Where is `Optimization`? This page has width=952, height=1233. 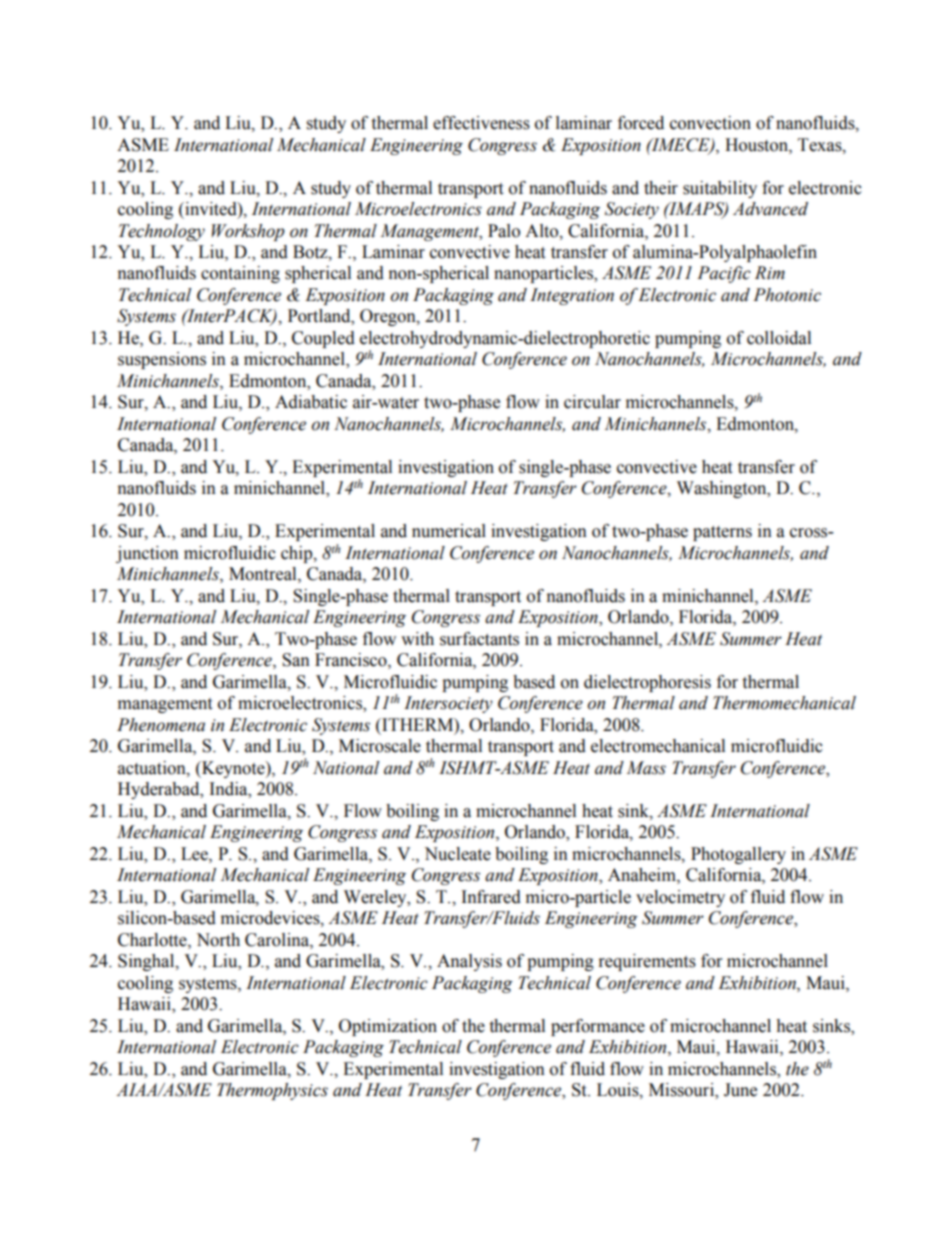
Optimization is located at coordinates (388, 1027).
